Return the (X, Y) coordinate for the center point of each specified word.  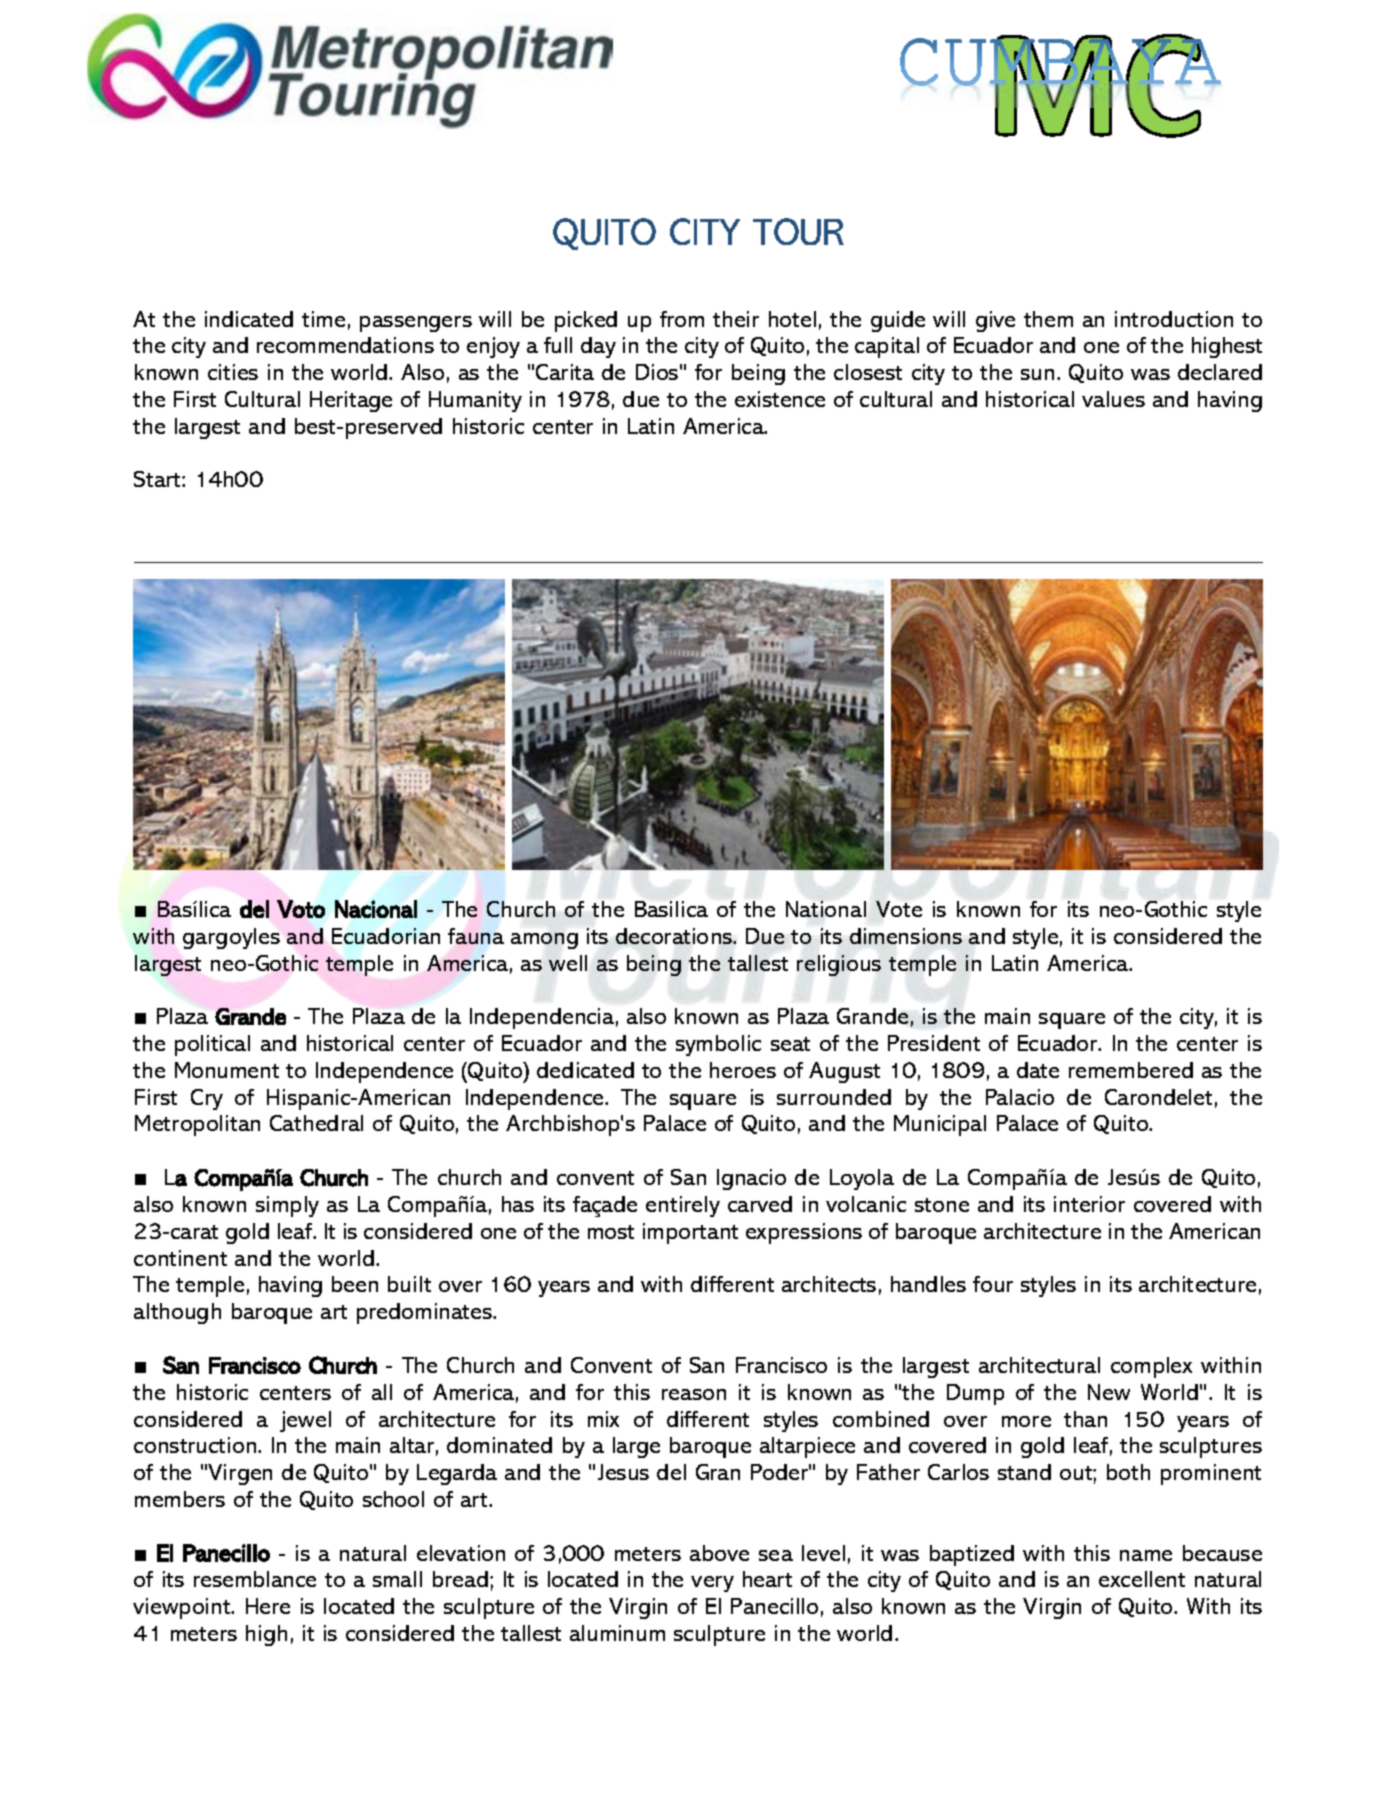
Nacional (376, 909)
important (690, 1233)
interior (1089, 1204)
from (682, 319)
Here (268, 1606)
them (1048, 319)
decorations (675, 936)
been (355, 1284)
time (323, 319)
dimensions (906, 936)
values (1113, 399)
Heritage (351, 401)
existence (780, 399)
